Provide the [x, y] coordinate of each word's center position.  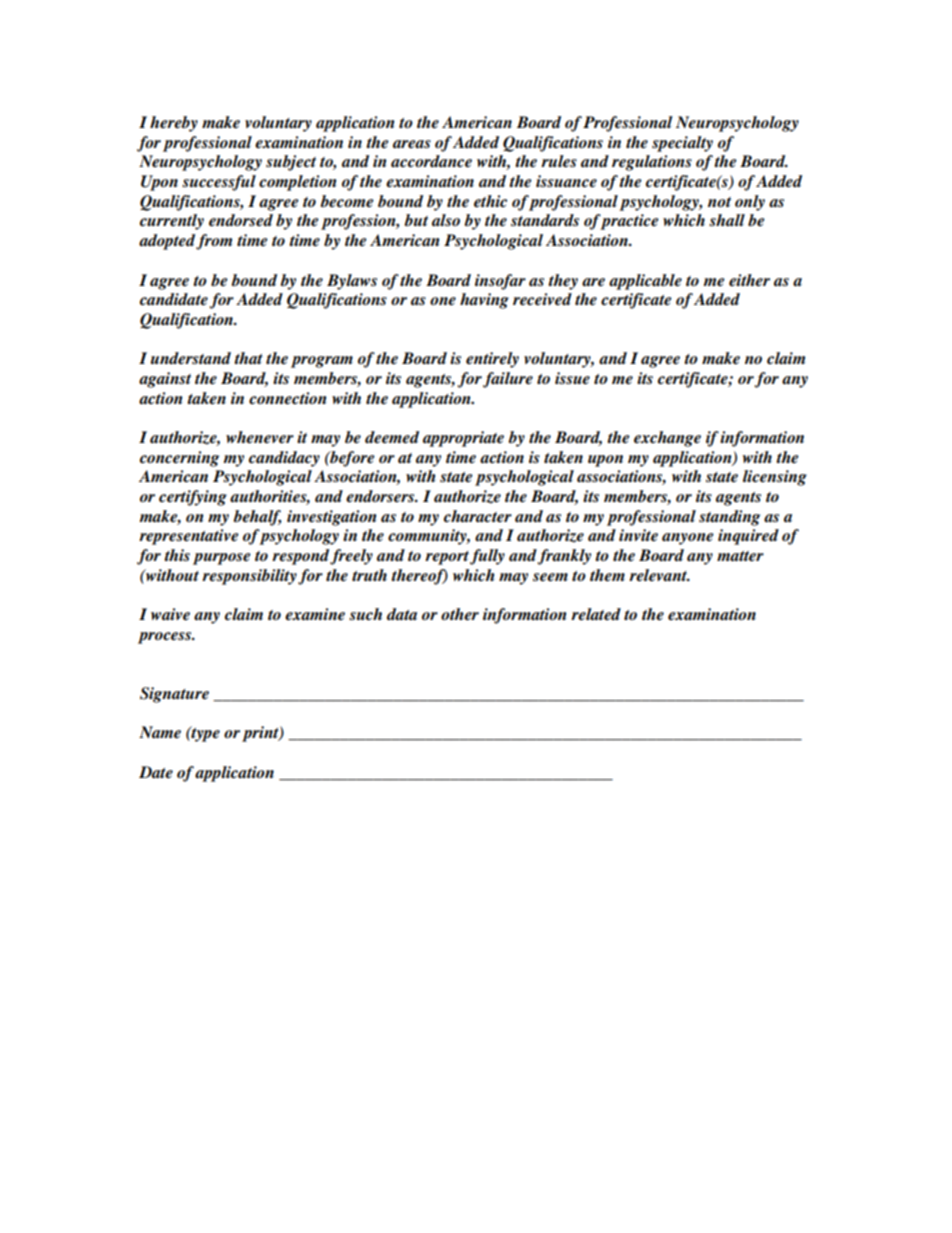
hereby [174, 124]
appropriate [463, 439]
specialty [682, 144]
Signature [174, 695]
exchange [667, 439]
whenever [260, 437]
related [596, 614]
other [460, 614]
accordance [431, 161]
